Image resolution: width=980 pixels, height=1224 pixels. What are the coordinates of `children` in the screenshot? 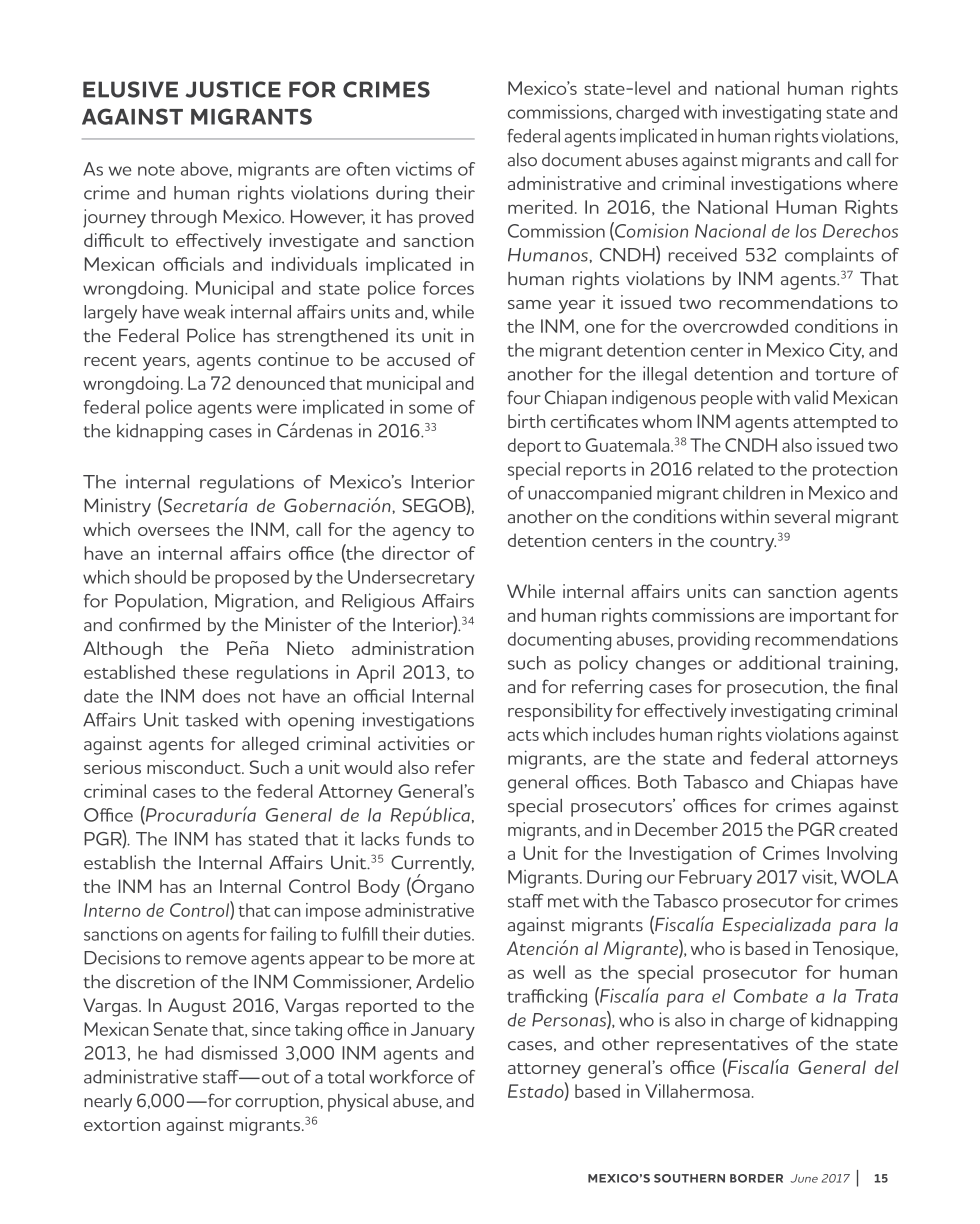 It's located at (754, 492).
